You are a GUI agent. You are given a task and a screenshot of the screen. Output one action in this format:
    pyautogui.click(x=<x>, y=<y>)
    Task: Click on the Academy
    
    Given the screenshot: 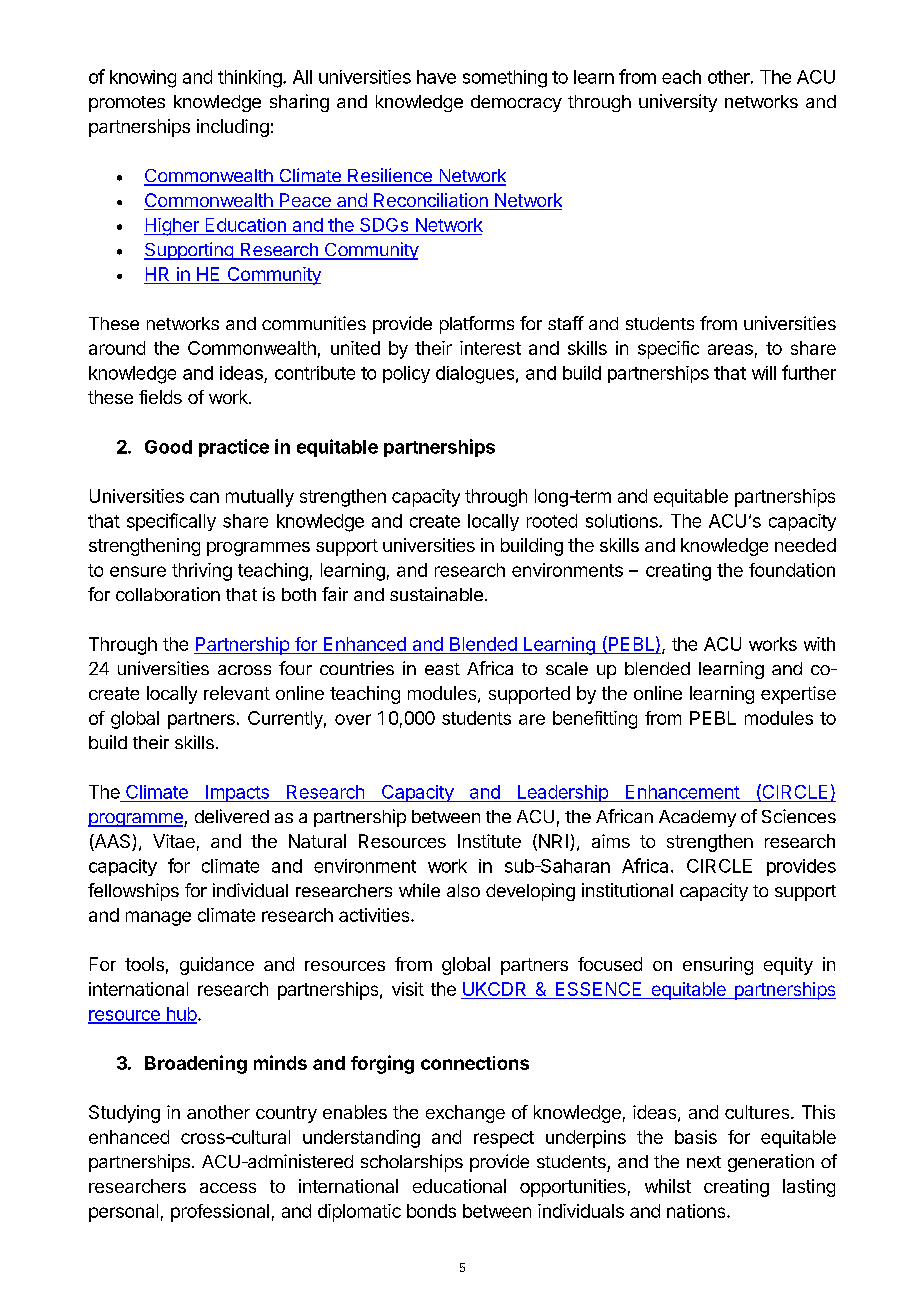 What is the action you would take?
    pyautogui.click(x=697, y=818)
